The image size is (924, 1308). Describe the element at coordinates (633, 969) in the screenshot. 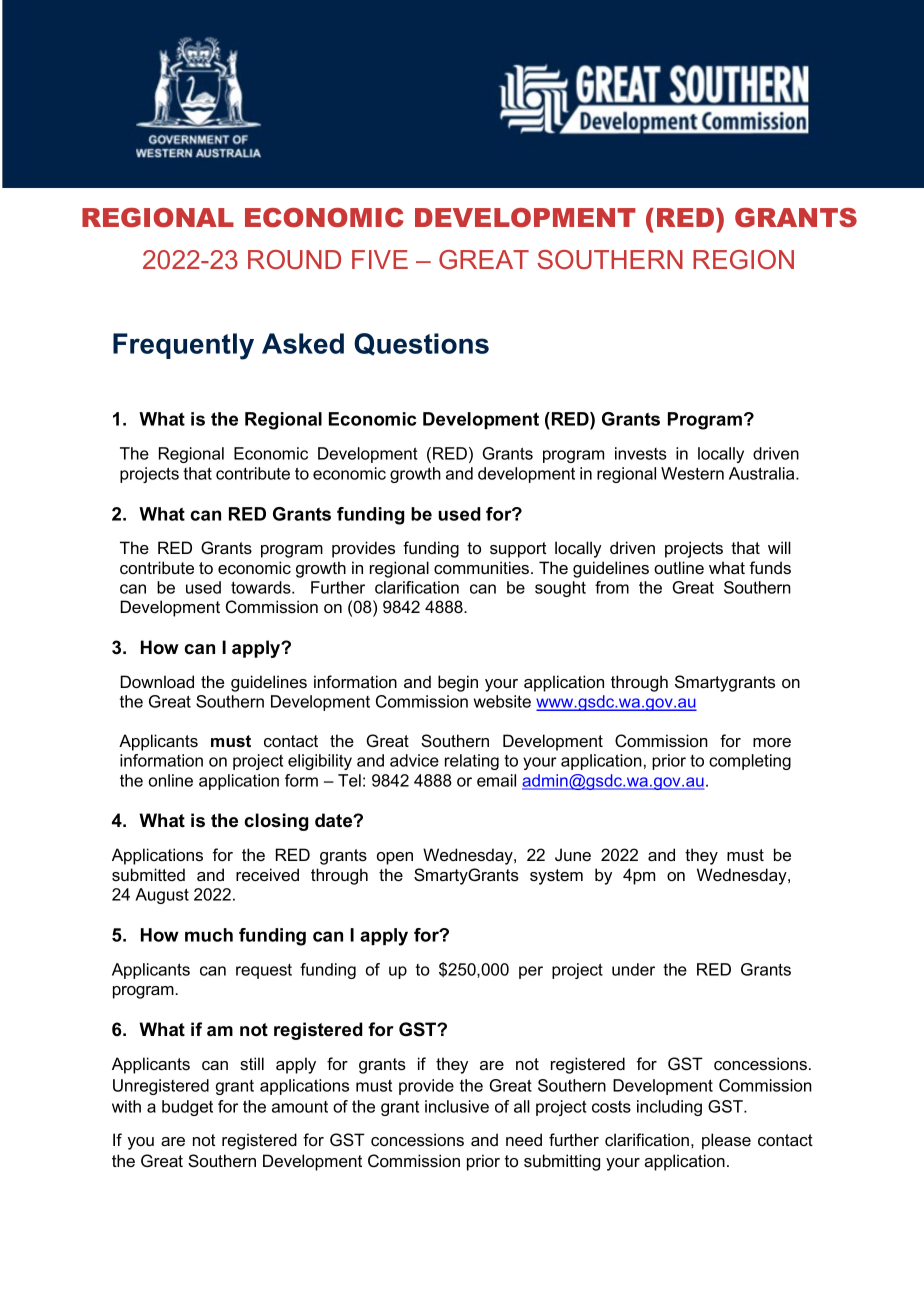

I see `under` at that location.
